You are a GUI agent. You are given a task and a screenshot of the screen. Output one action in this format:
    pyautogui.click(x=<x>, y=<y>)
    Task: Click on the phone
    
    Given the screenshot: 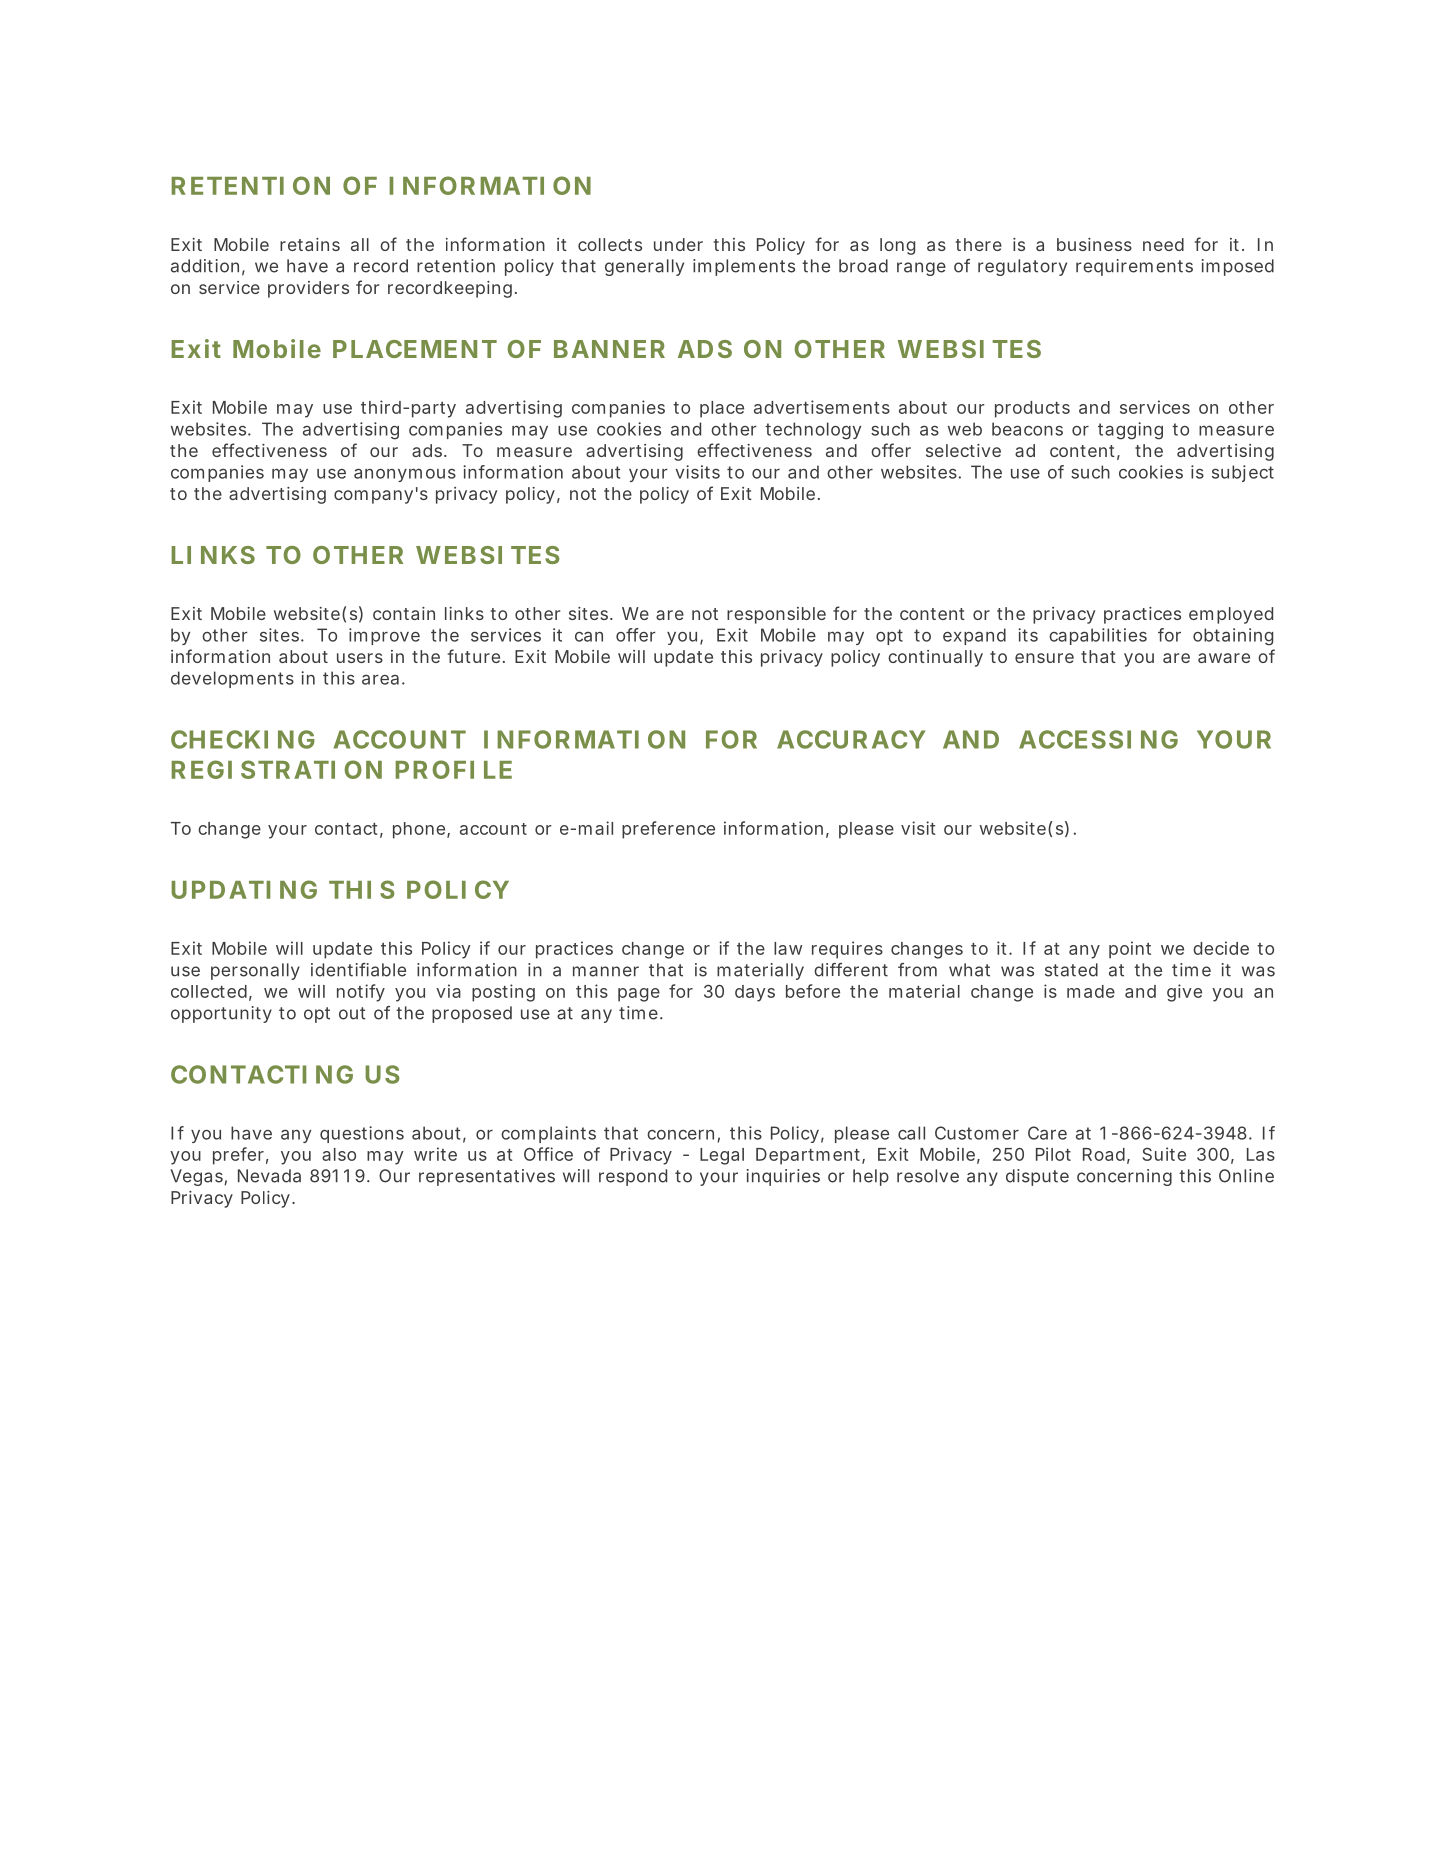 What is the action you would take?
    pyautogui.click(x=421, y=830)
